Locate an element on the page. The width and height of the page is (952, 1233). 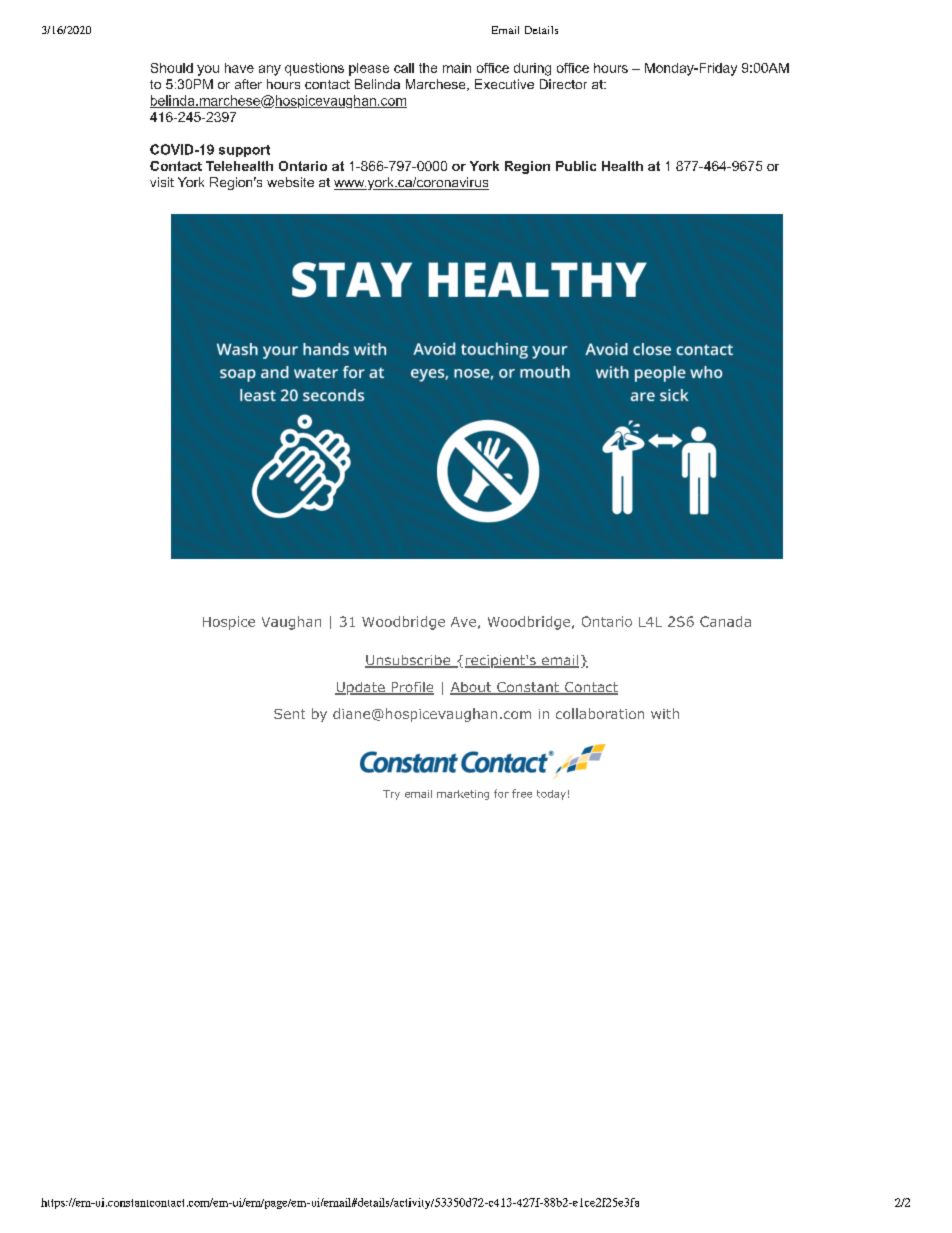
Sent is located at coordinates (289, 714).
